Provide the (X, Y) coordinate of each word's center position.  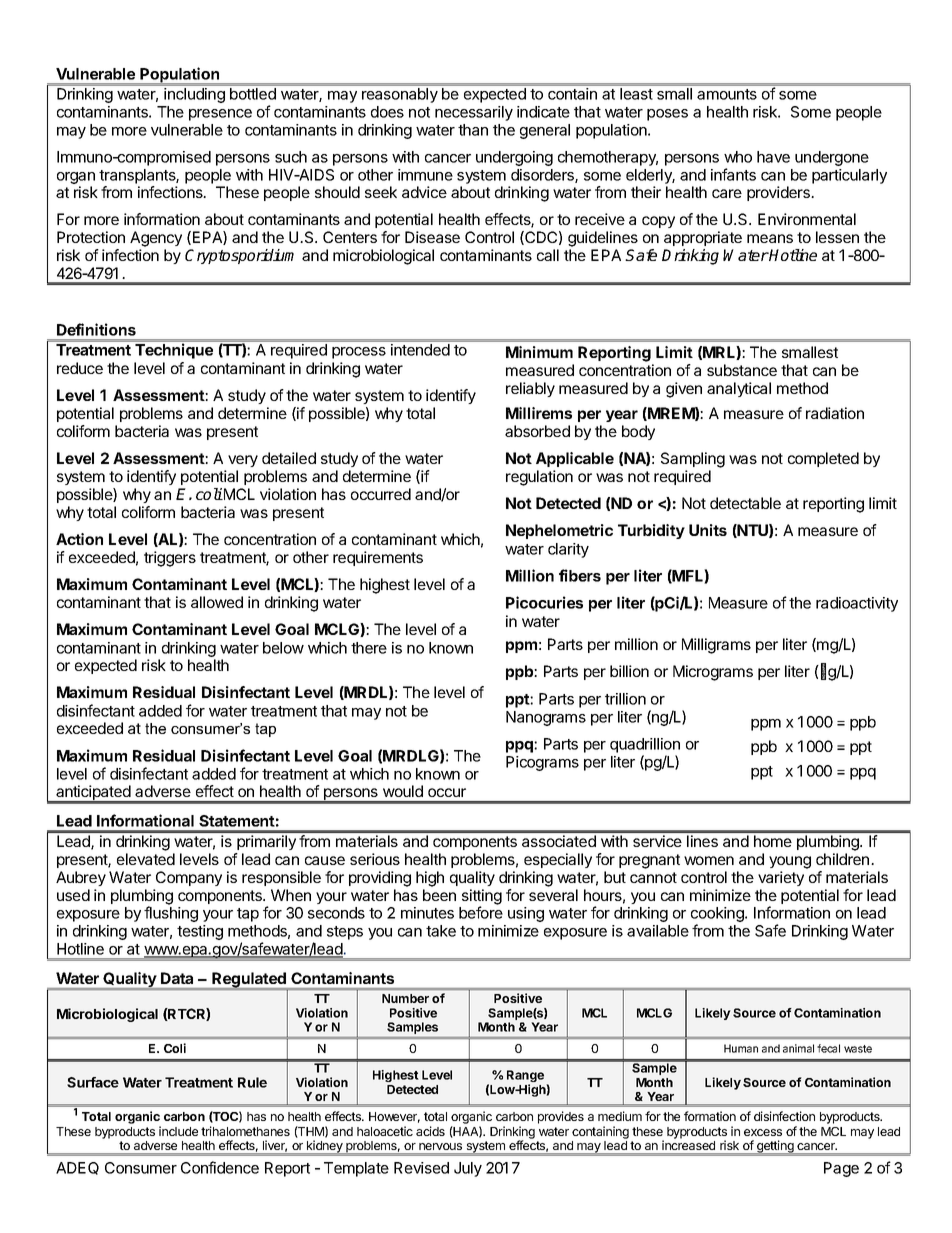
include (178, 1131)
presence (220, 115)
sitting (482, 898)
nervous (440, 1146)
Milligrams (716, 646)
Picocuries (544, 602)
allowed (217, 602)
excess (763, 1132)
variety (781, 878)
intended (420, 350)
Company (189, 878)
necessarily (474, 113)
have (773, 157)
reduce (80, 368)
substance (742, 370)
